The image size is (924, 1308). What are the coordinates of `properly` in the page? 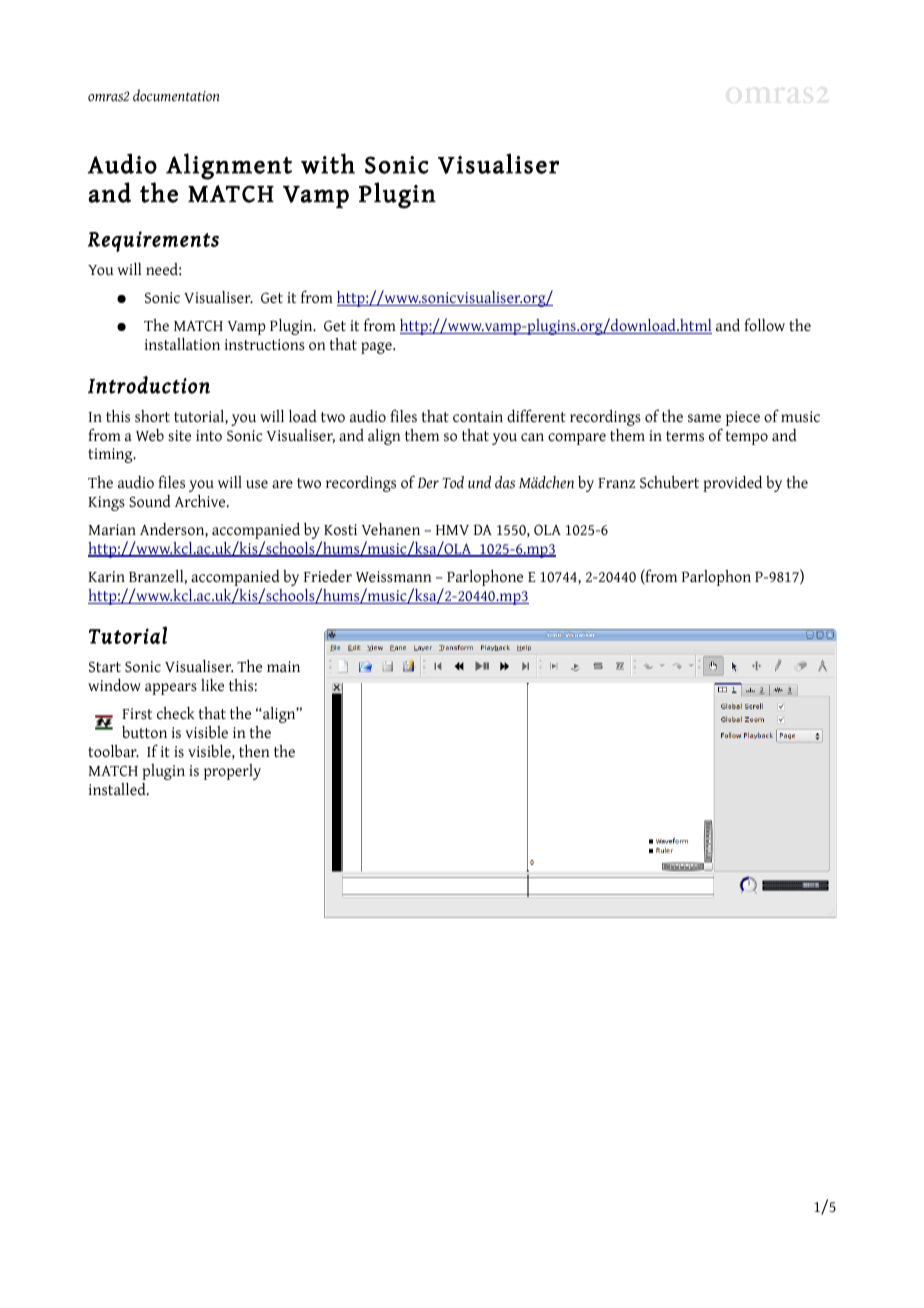 It's located at (232, 772).
